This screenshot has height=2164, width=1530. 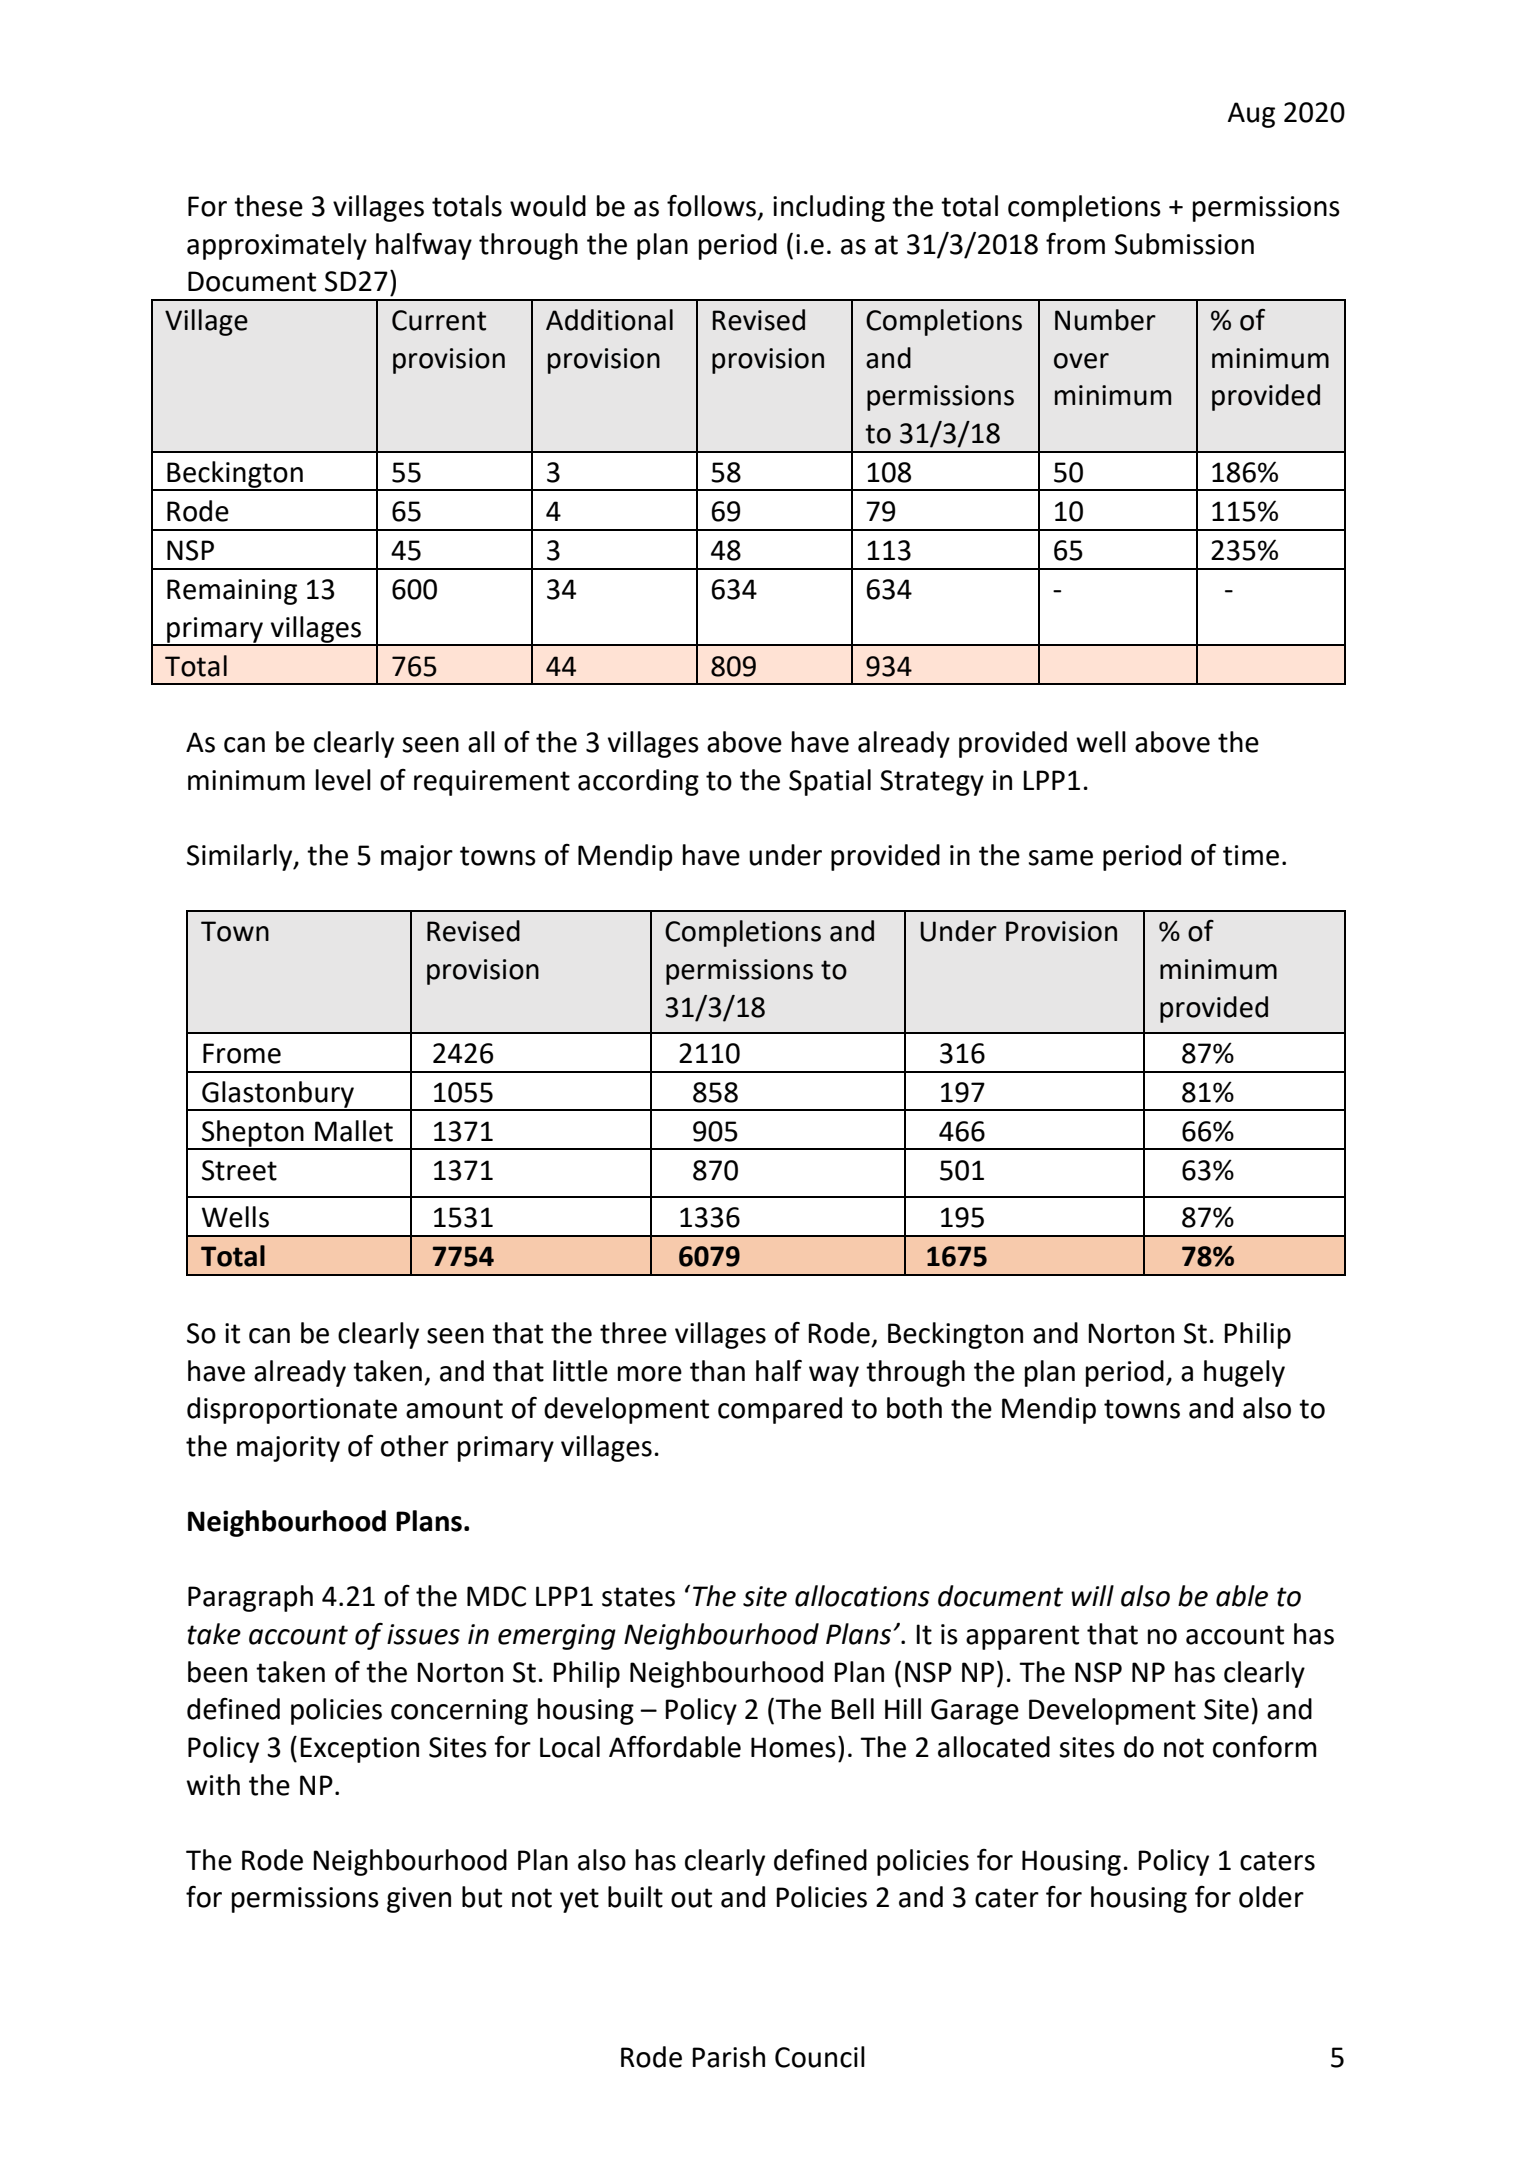 What do you see at coordinates (354, 1131) in the screenshot?
I see `Mallet` at bounding box center [354, 1131].
